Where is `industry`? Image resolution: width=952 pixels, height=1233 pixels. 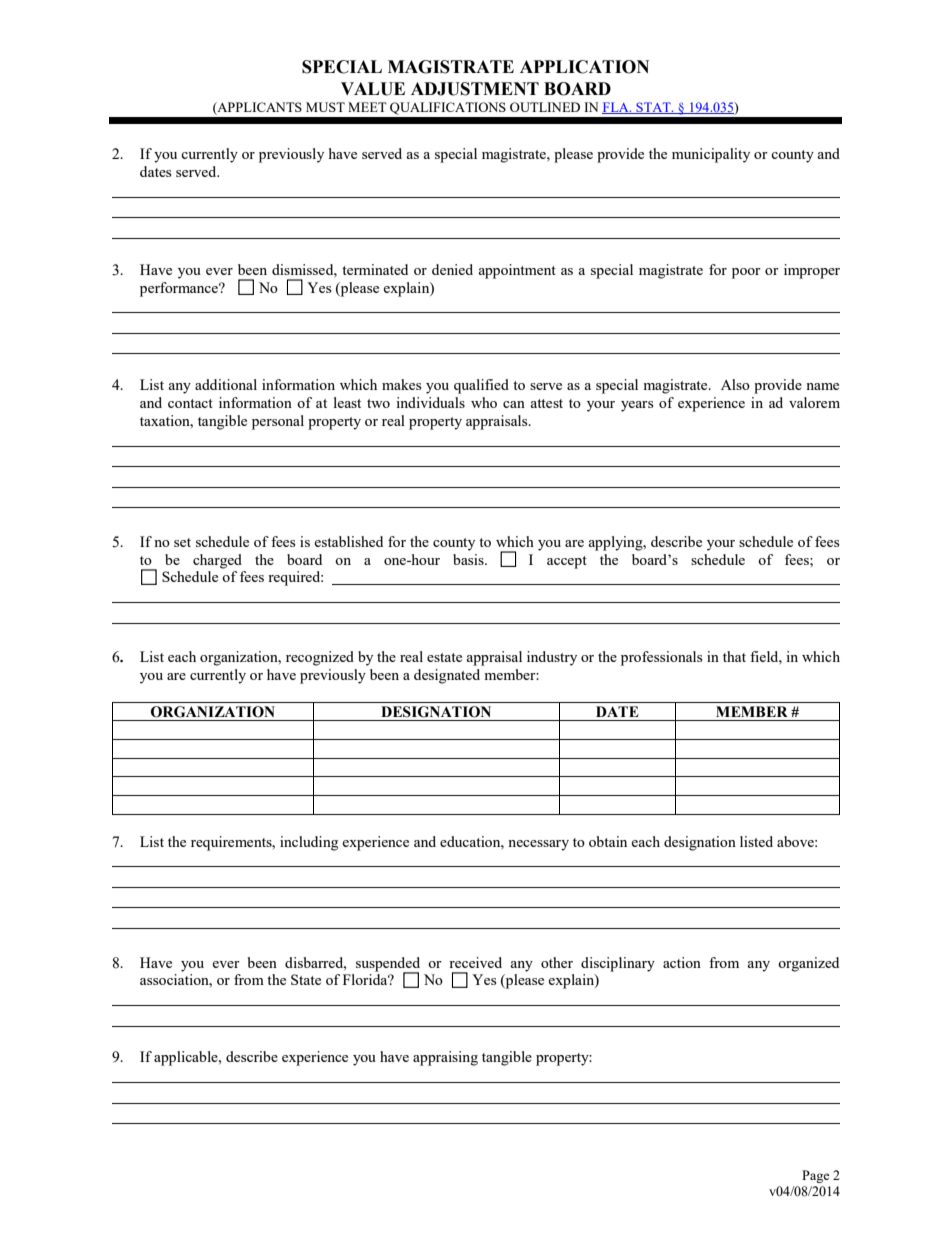 industry is located at coordinates (552, 658).
